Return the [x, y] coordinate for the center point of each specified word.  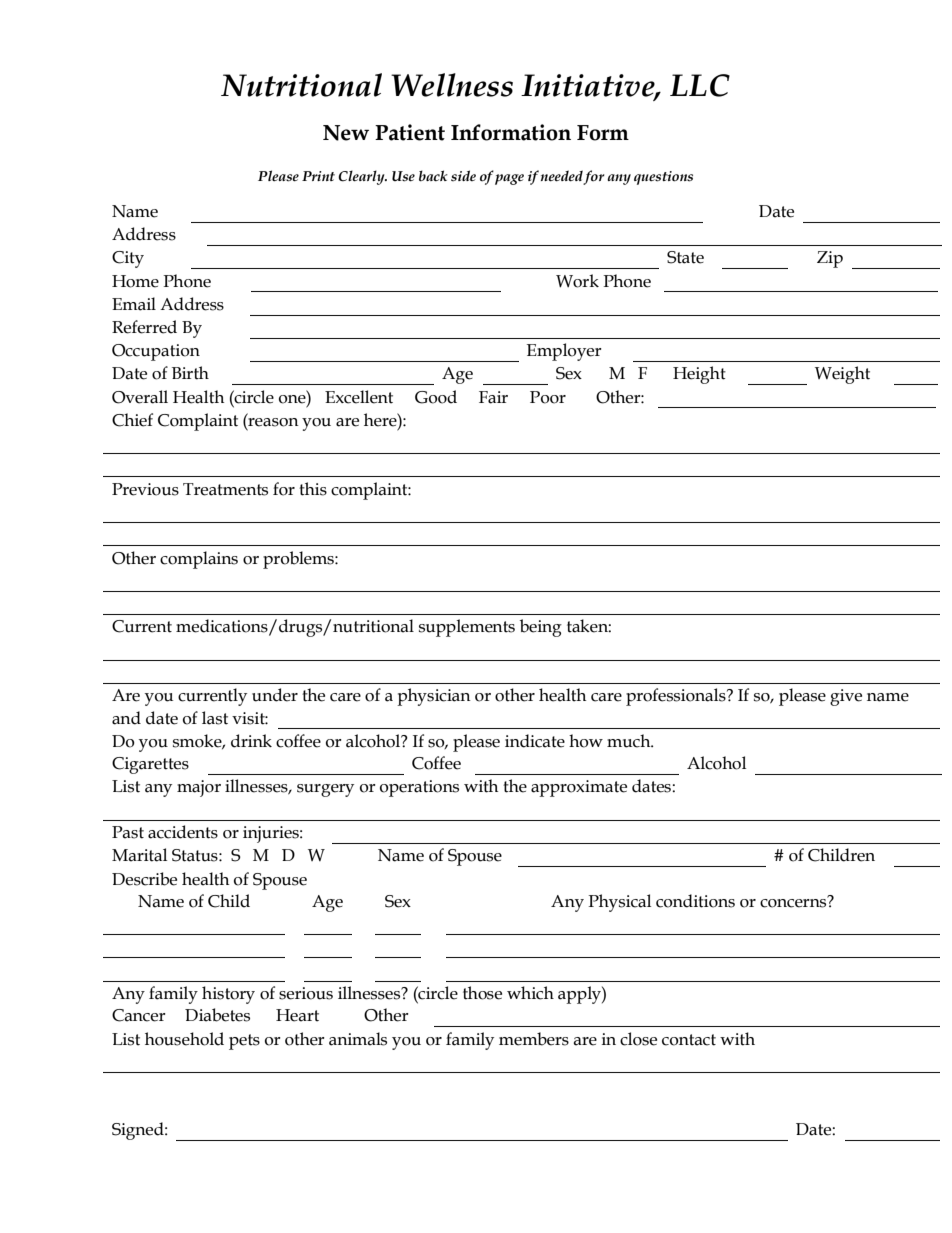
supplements [467, 628]
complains [199, 560]
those [482, 993]
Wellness [452, 85]
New [346, 133]
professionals [677, 697]
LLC [700, 85]
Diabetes [217, 1015]
